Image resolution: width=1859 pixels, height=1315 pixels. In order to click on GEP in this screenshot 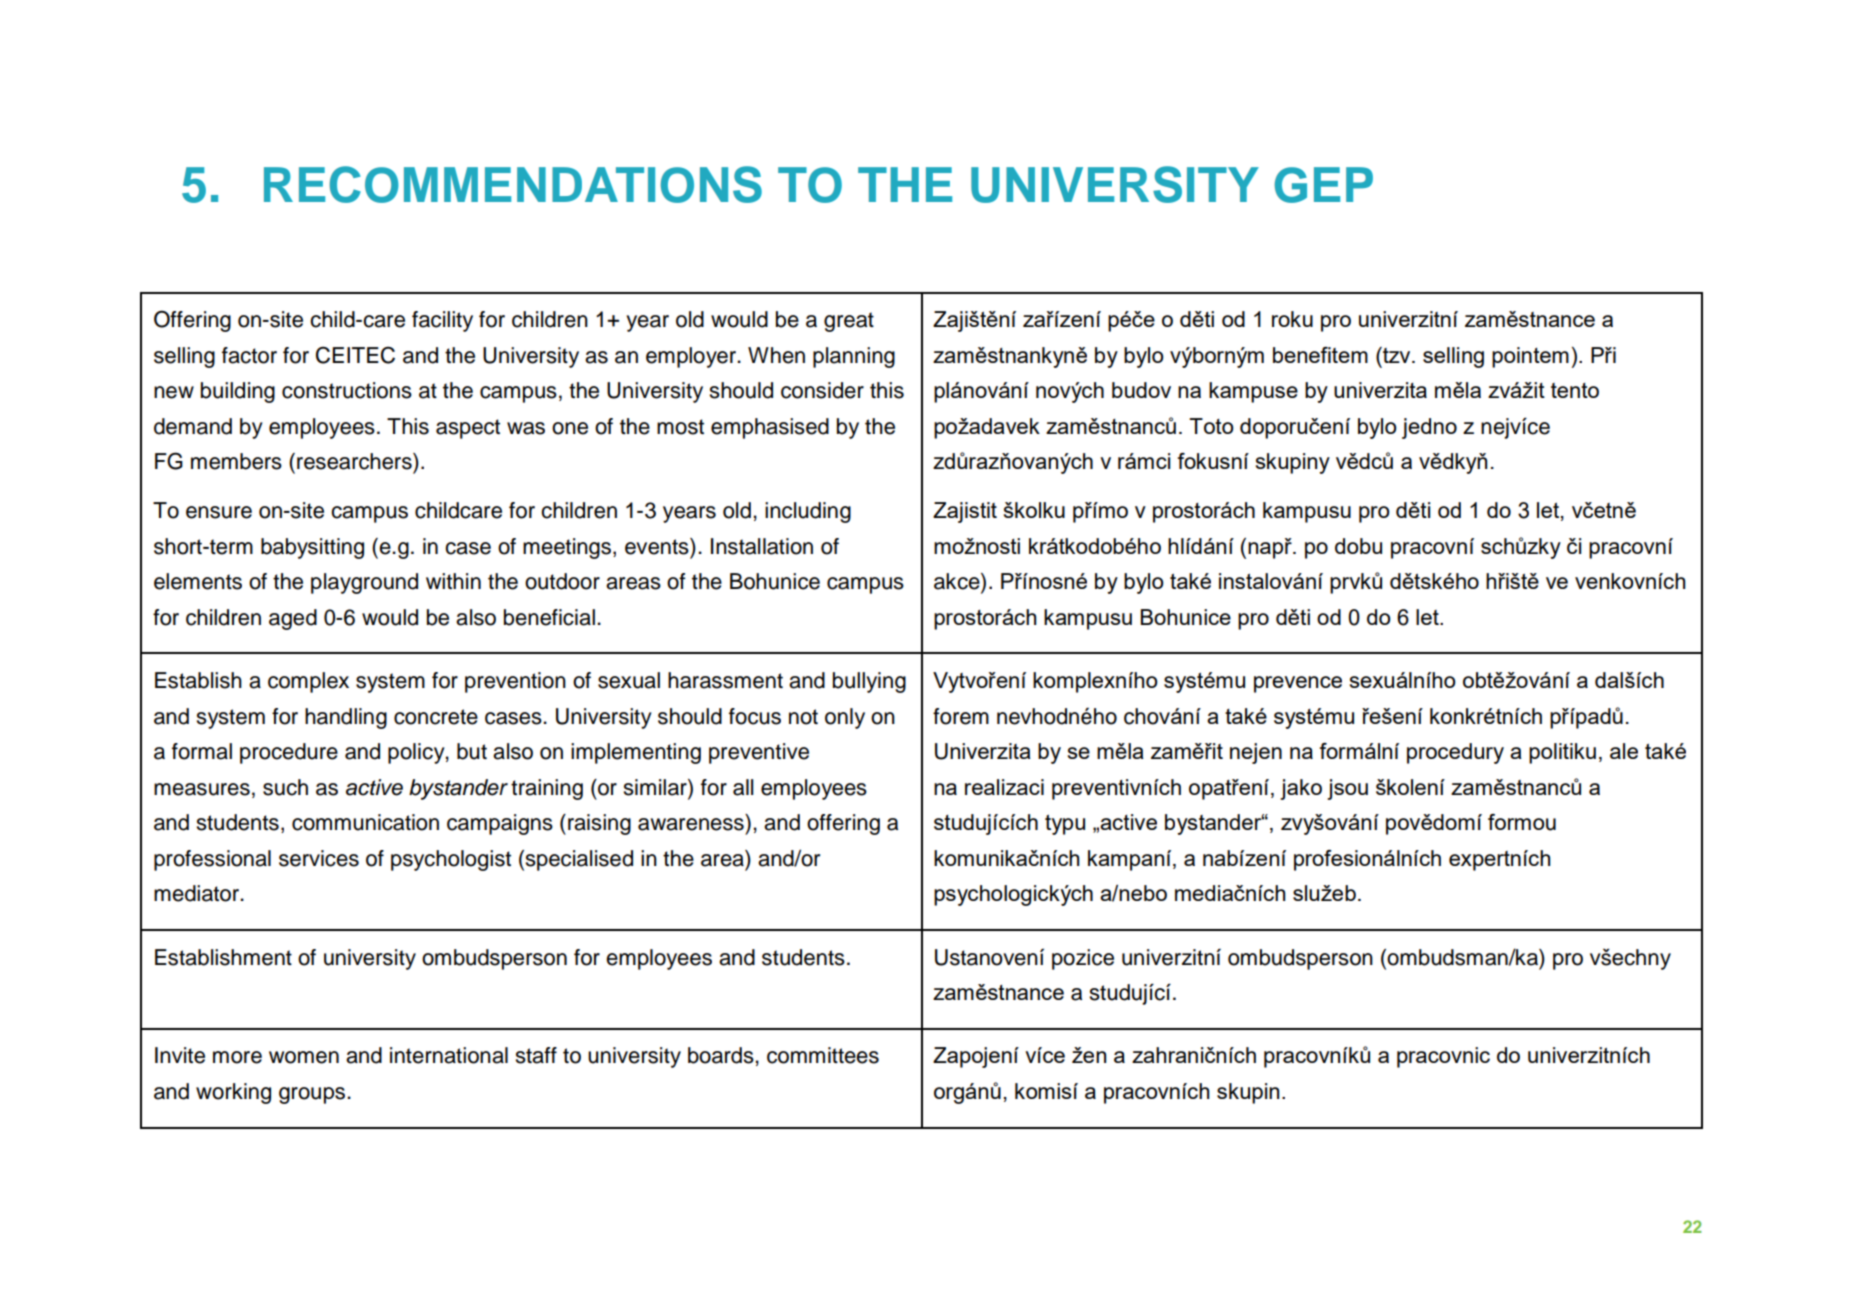, I will do `click(1323, 185)`.
